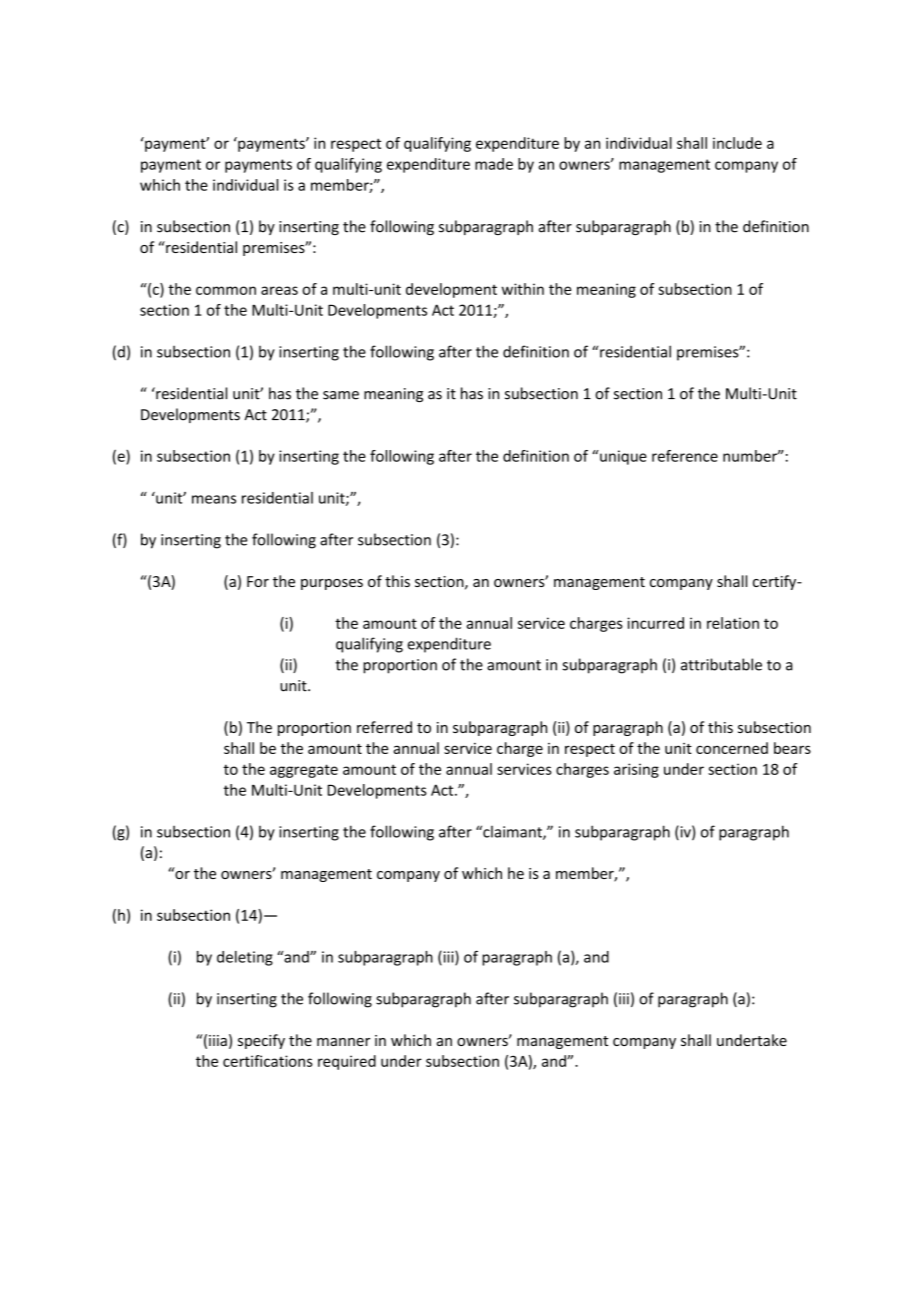  What do you see at coordinates (737, 143) in the screenshot?
I see `include` at bounding box center [737, 143].
